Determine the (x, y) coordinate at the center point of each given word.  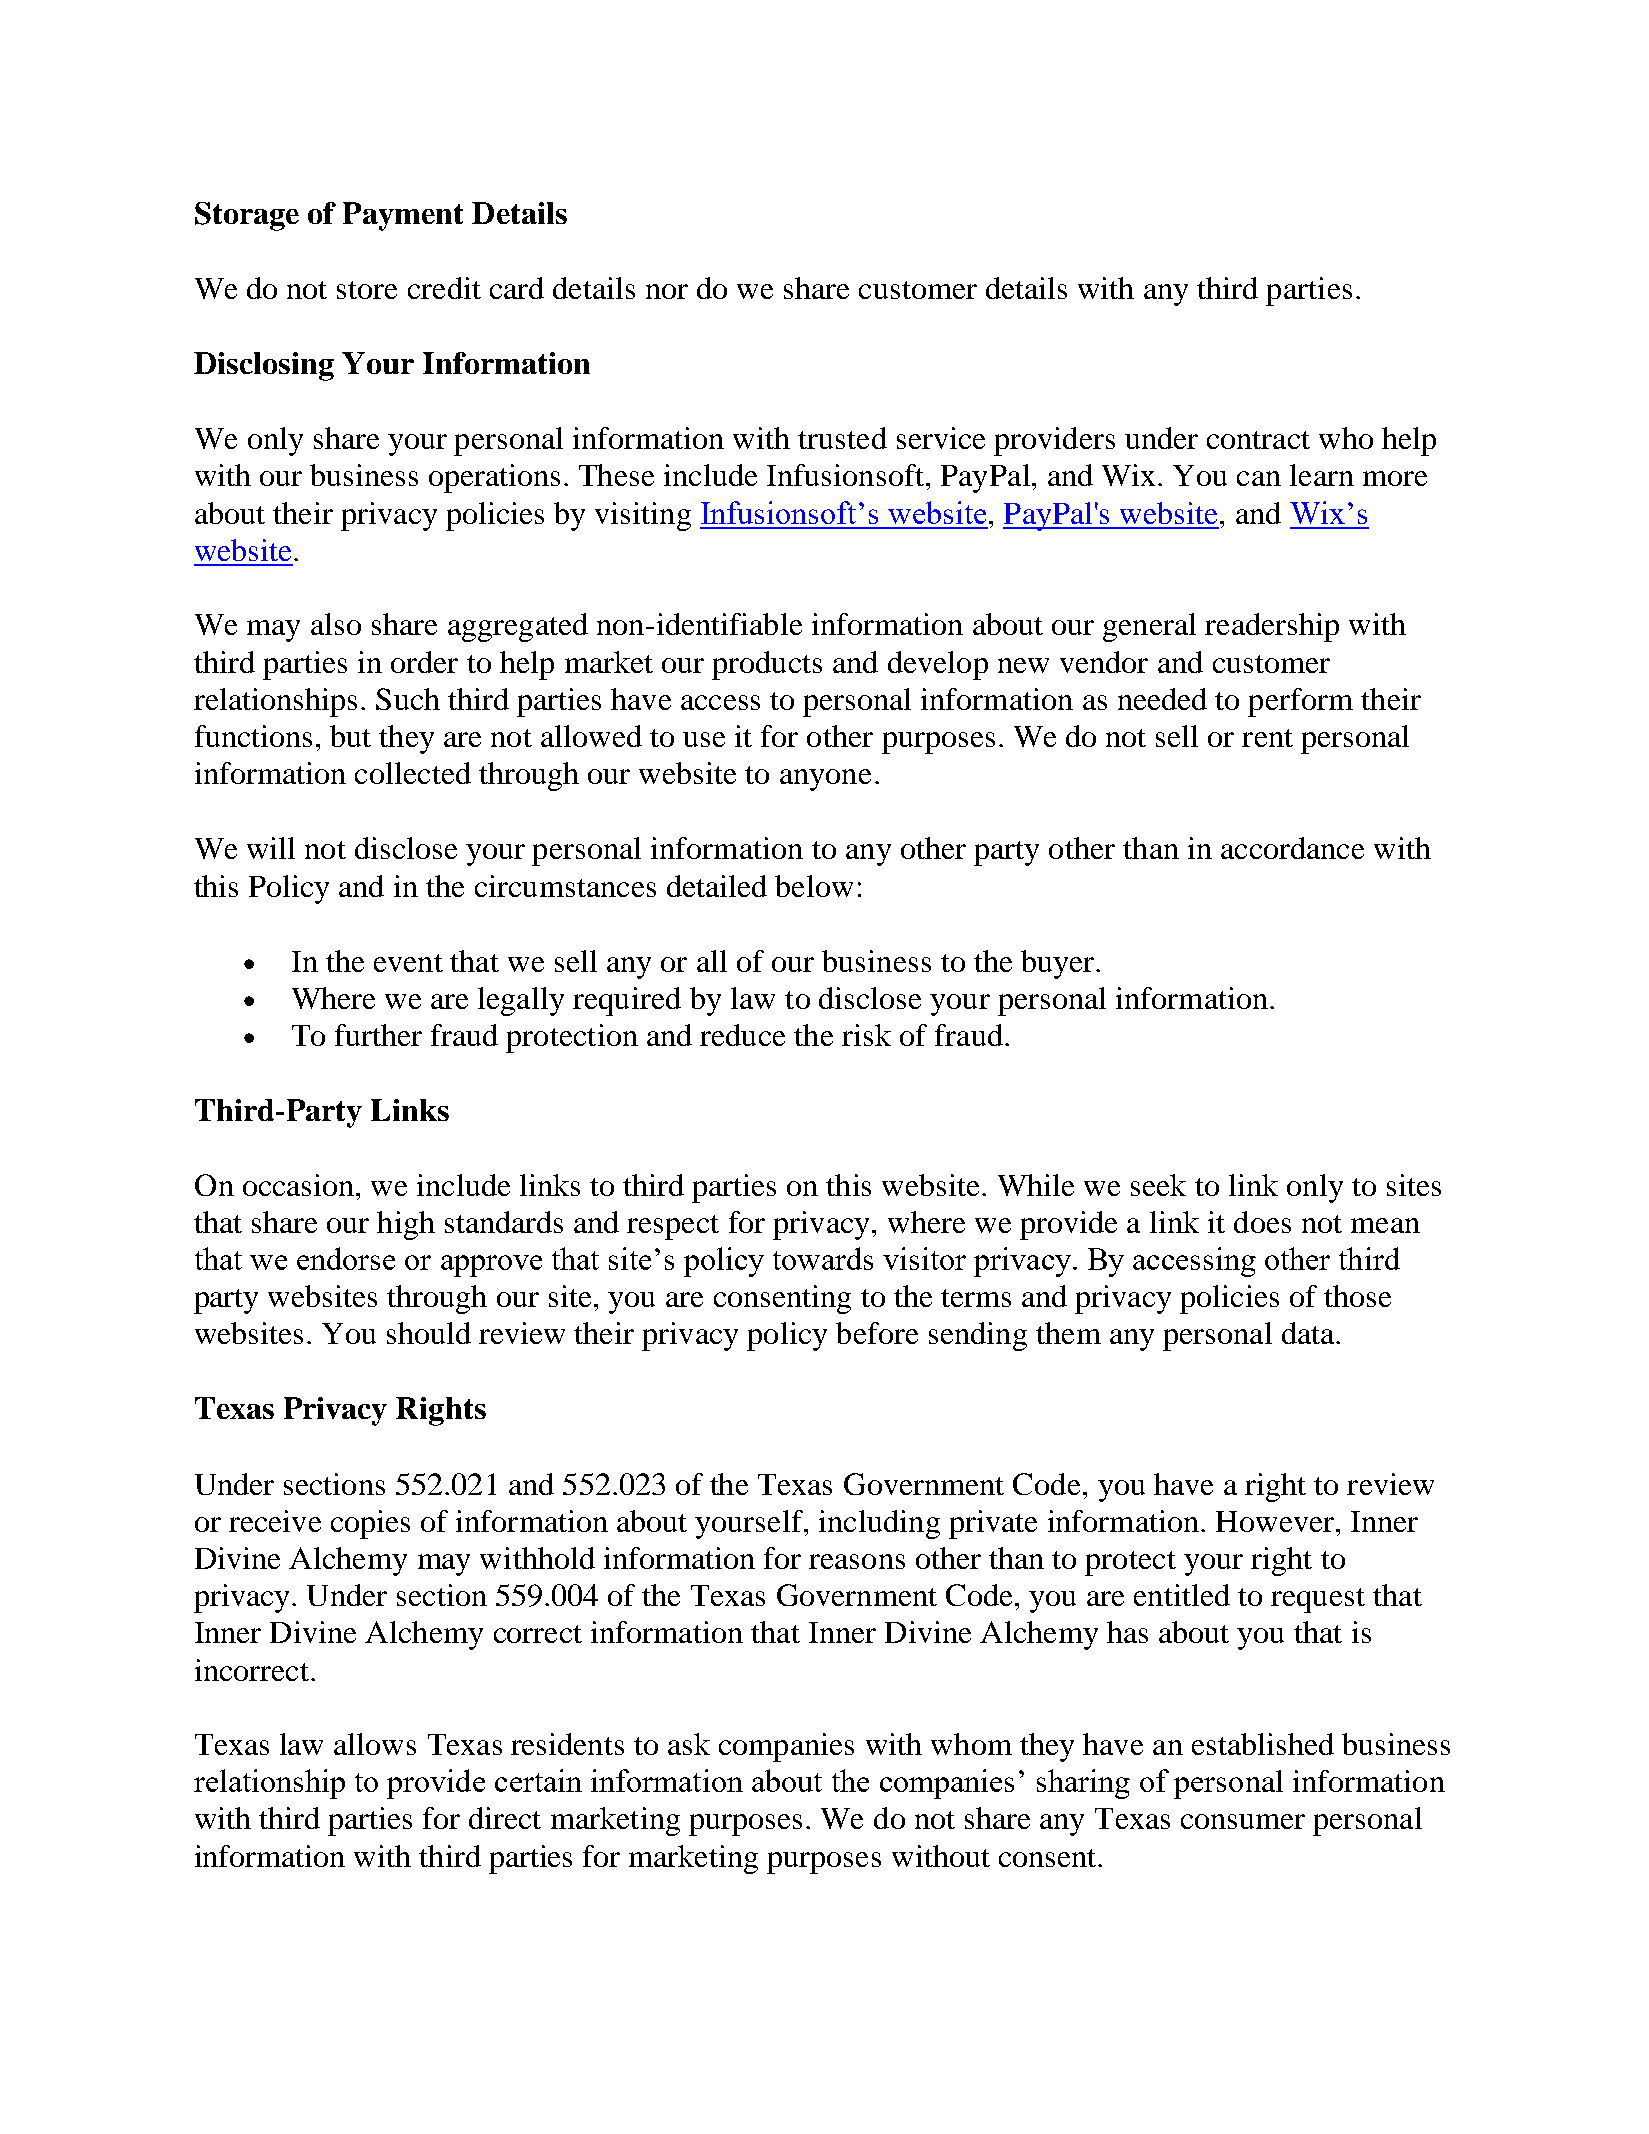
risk (866, 1035)
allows (375, 1744)
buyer (1059, 964)
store (367, 290)
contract (1258, 440)
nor (667, 291)
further (378, 1035)
